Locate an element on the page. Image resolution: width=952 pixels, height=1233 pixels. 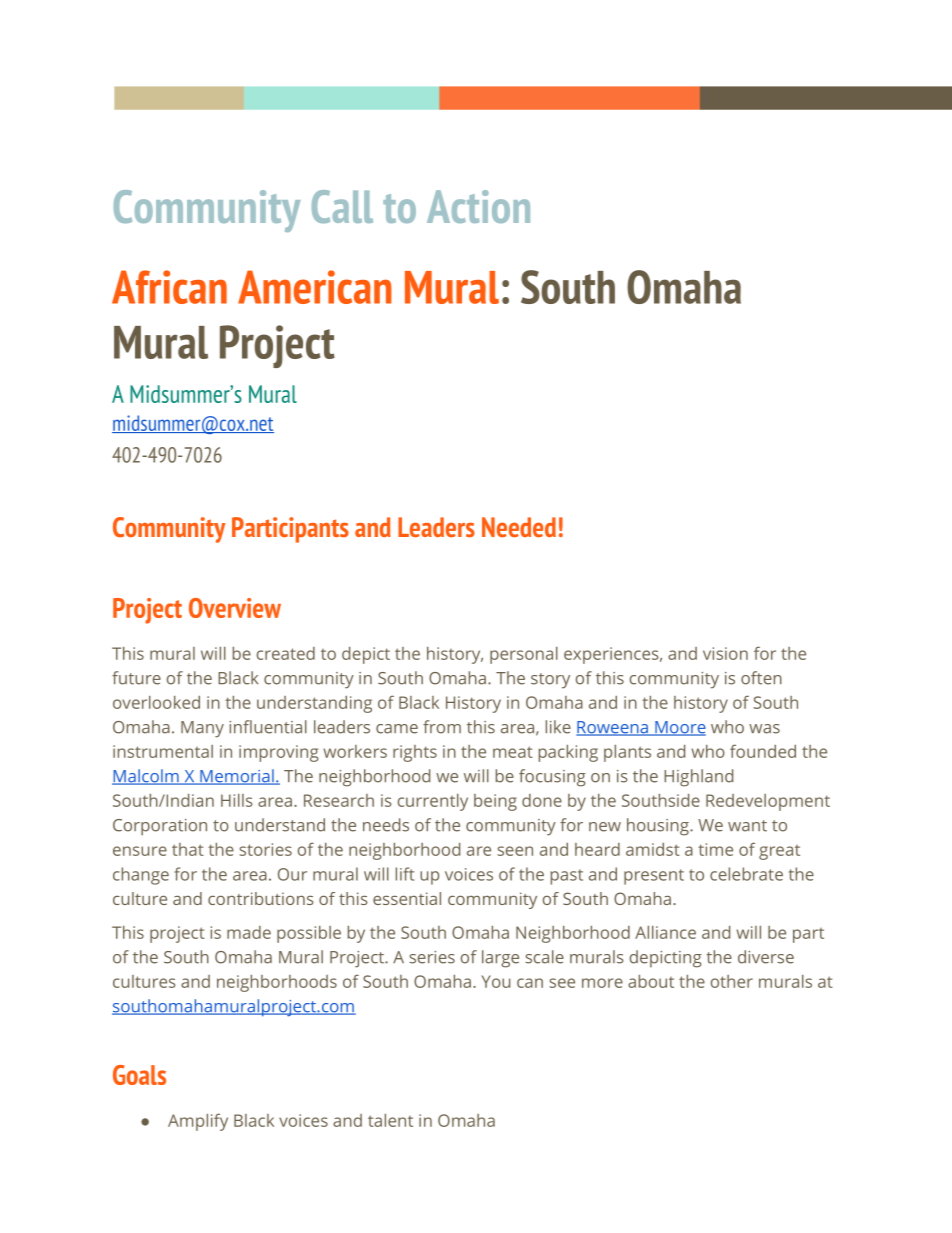
Needed is located at coordinates (519, 527).
